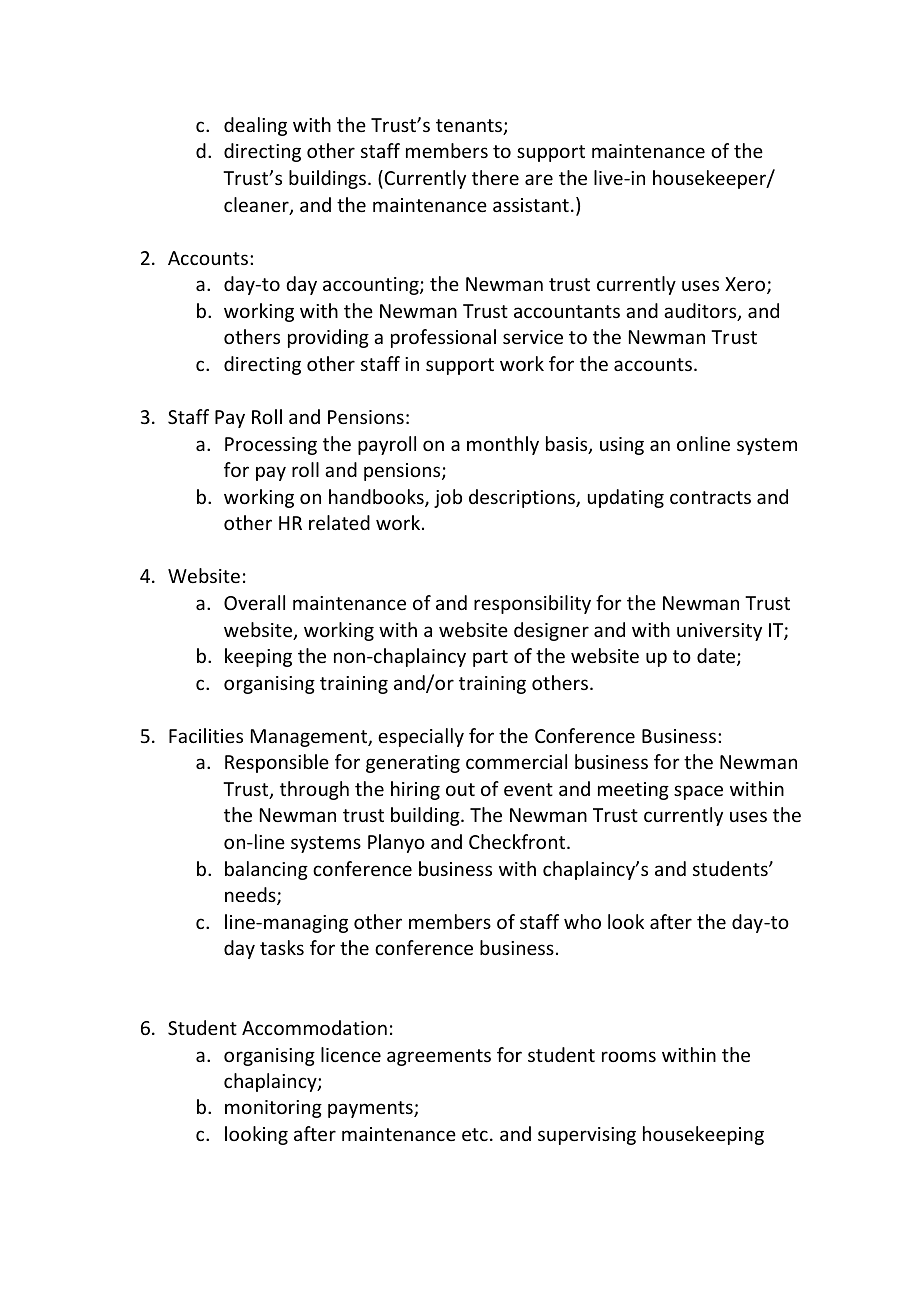  Describe the element at coordinates (328, 338) in the screenshot. I see `providing` at that location.
